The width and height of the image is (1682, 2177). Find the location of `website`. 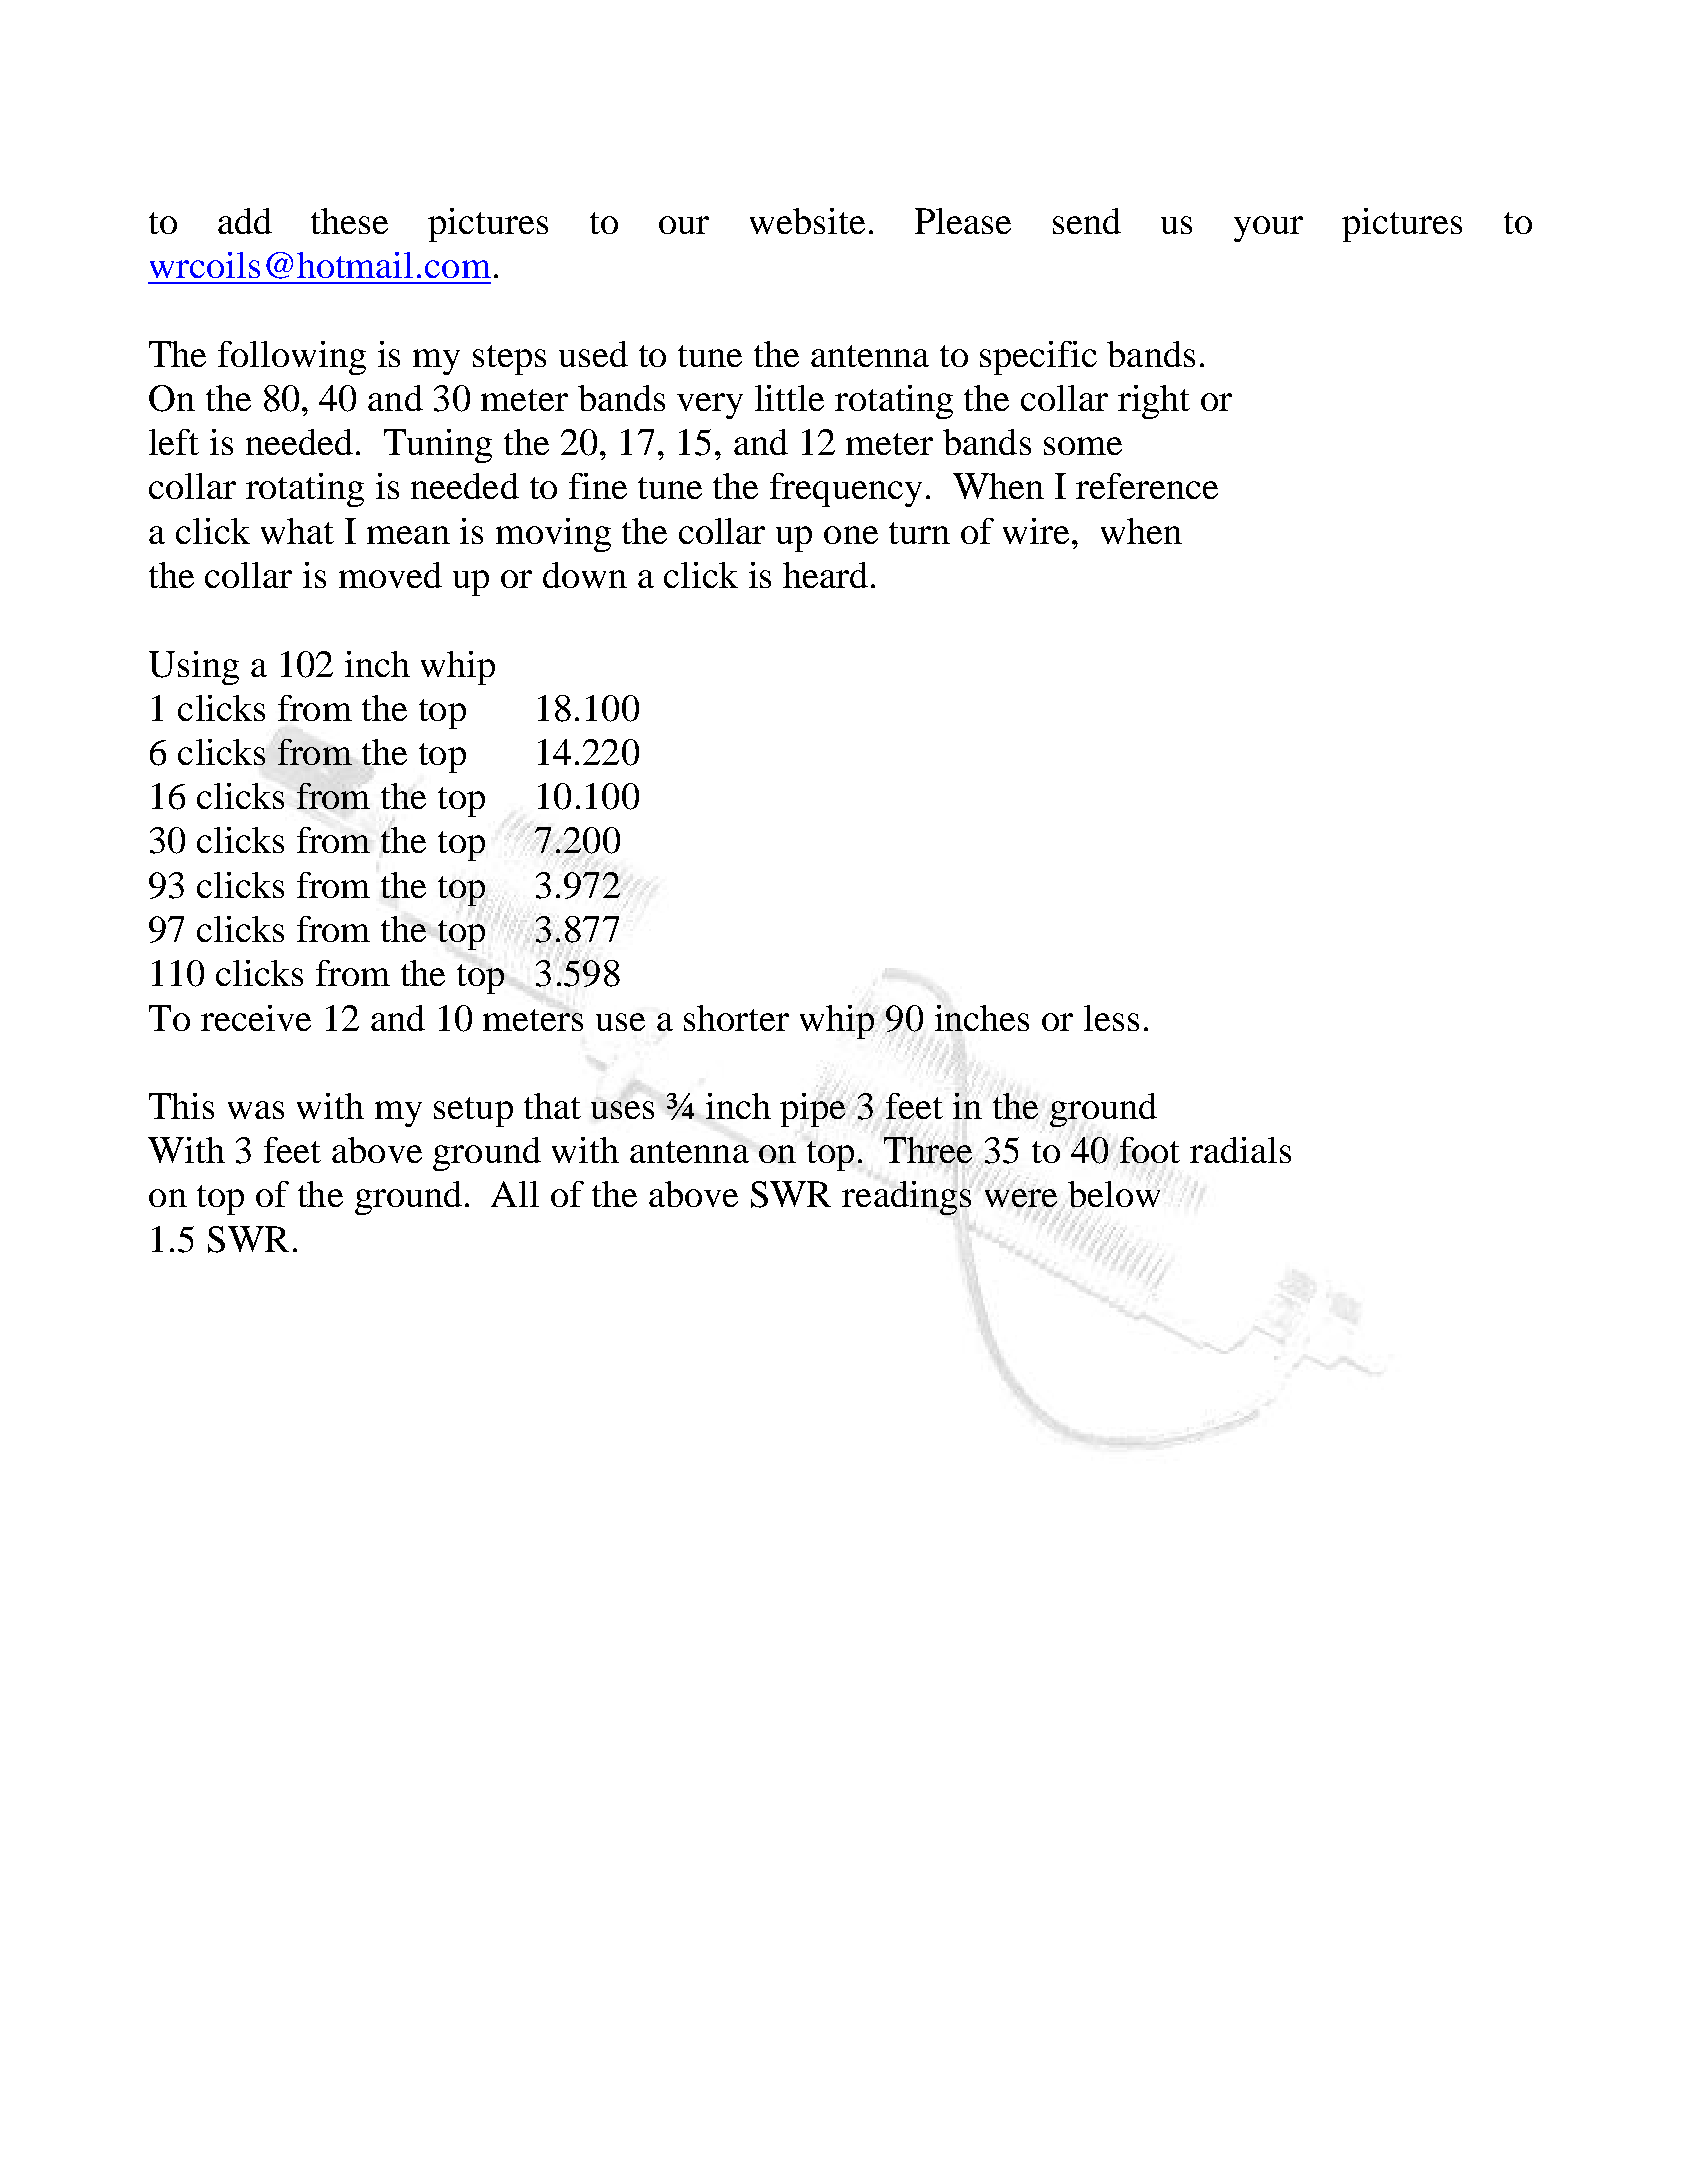

website is located at coordinates (807, 221).
